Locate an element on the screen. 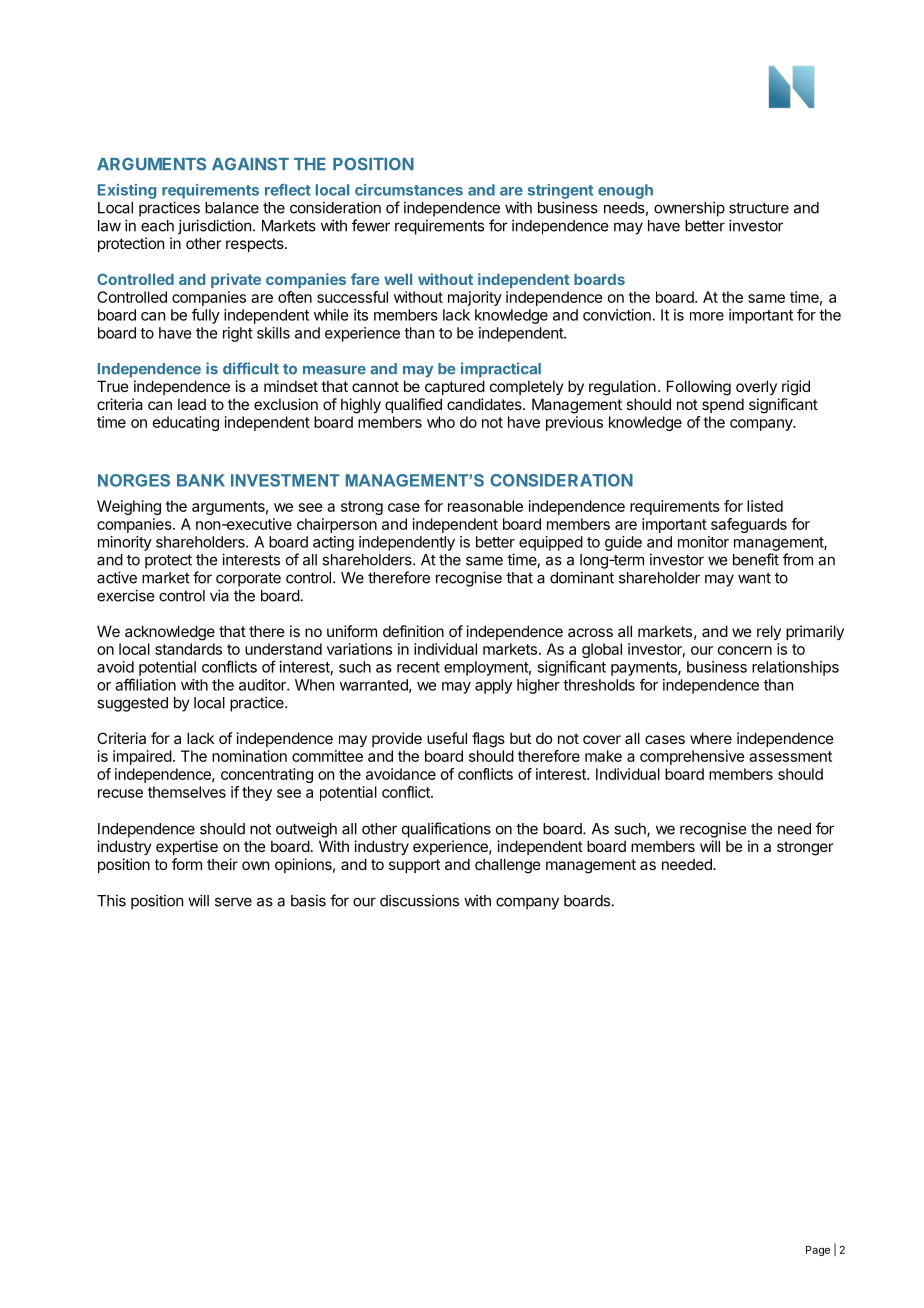 This screenshot has width=924, height=1308. structure is located at coordinates (759, 208).
